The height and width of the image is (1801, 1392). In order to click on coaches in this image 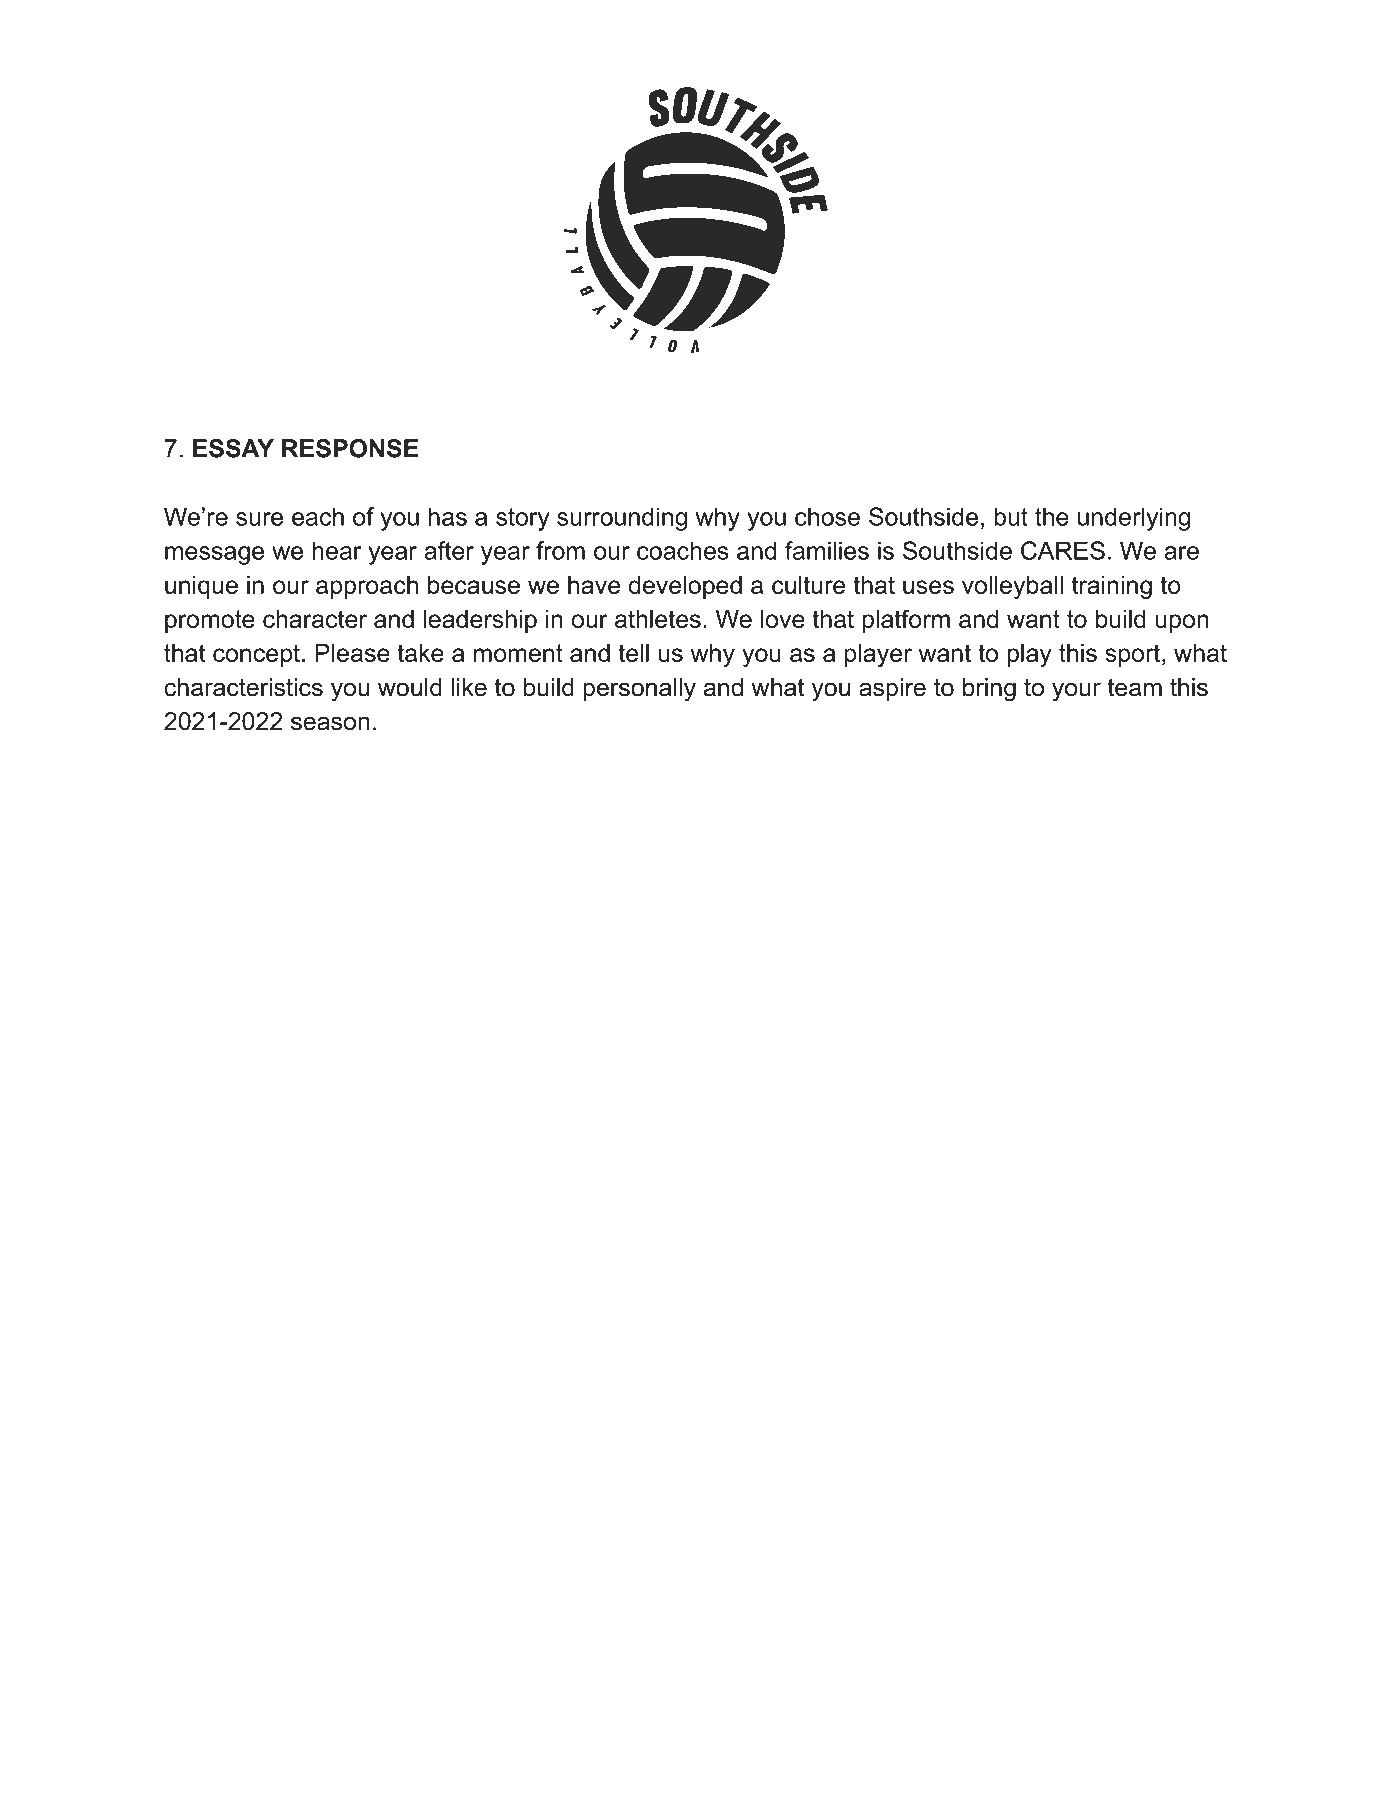, I will do `click(683, 550)`.
